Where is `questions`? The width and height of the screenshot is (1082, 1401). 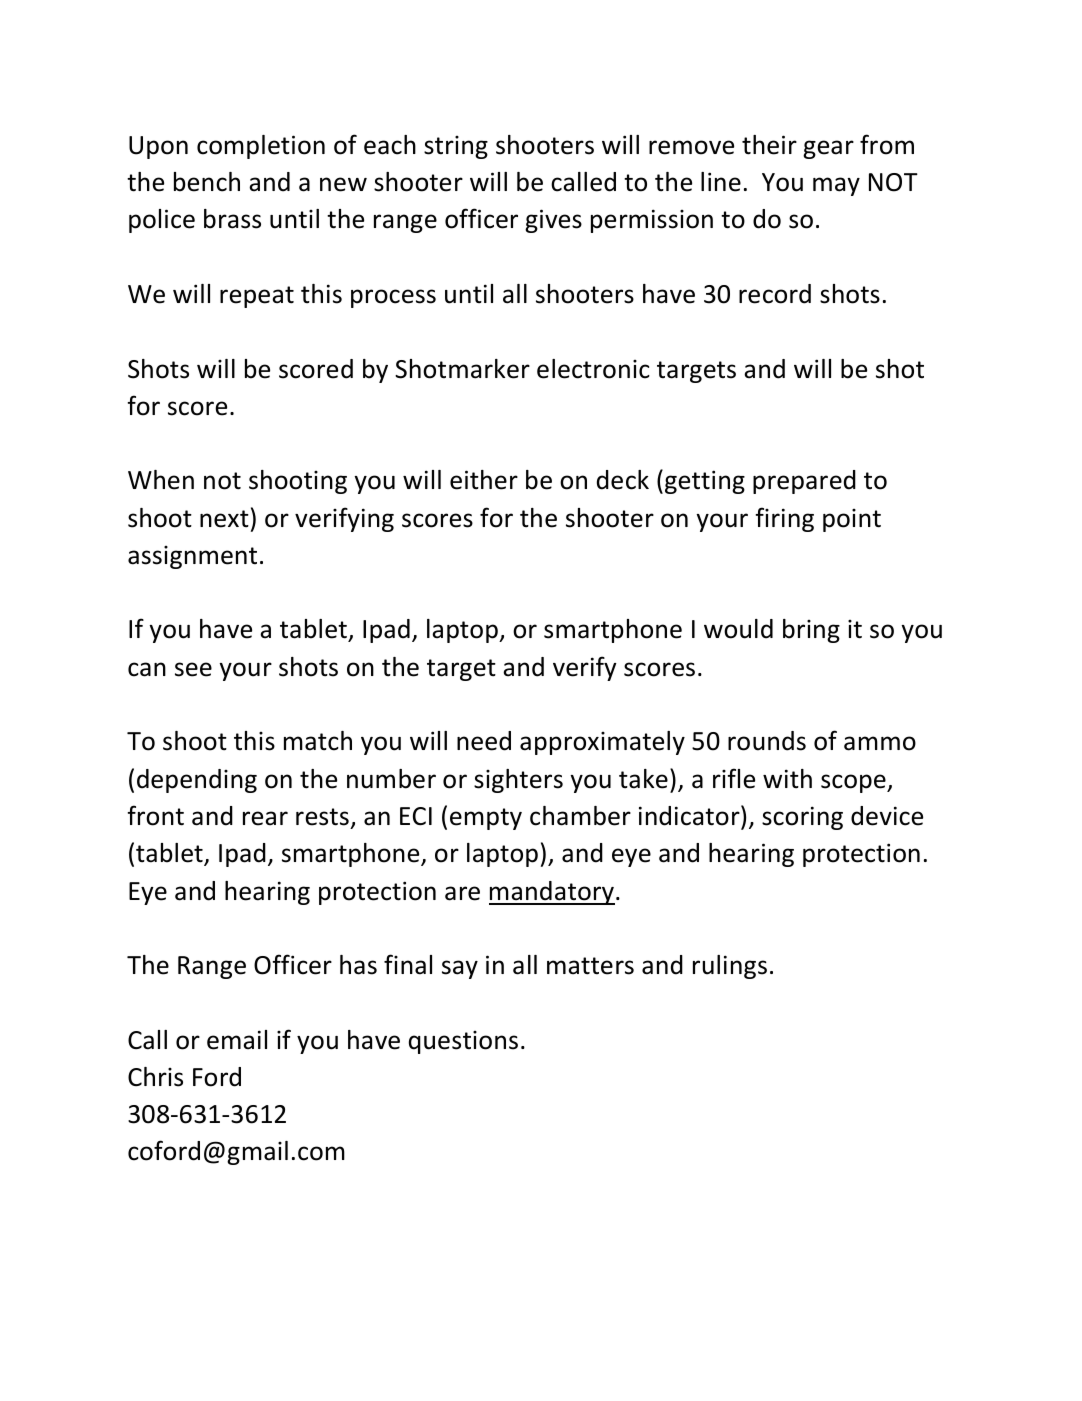
questions is located at coordinates (463, 1042).
